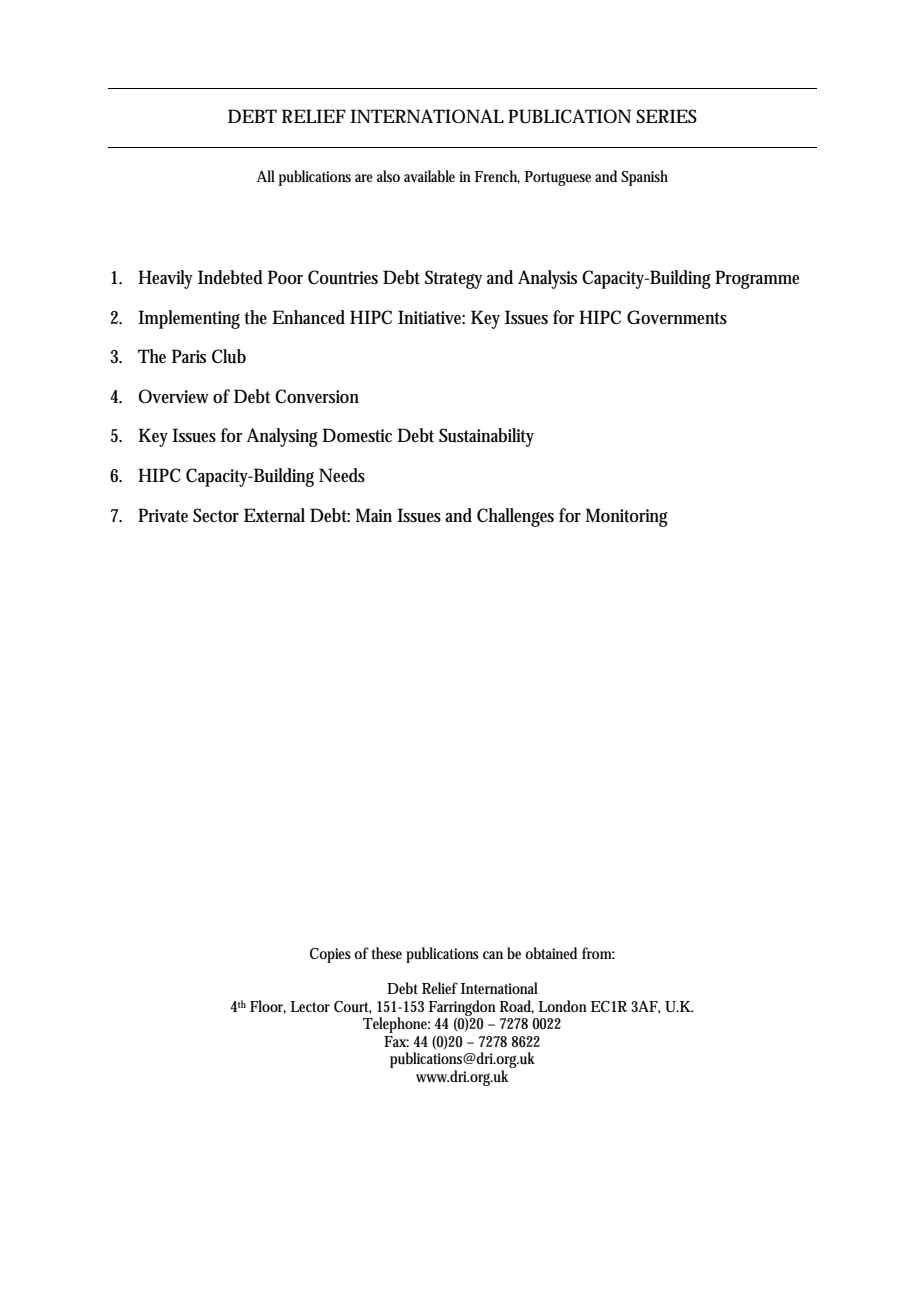 The width and height of the screenshot is (924, 1308). What do you see at coordinates (493, 955) in the screenshot?
I see `can` at bounding box center [493, 955].
